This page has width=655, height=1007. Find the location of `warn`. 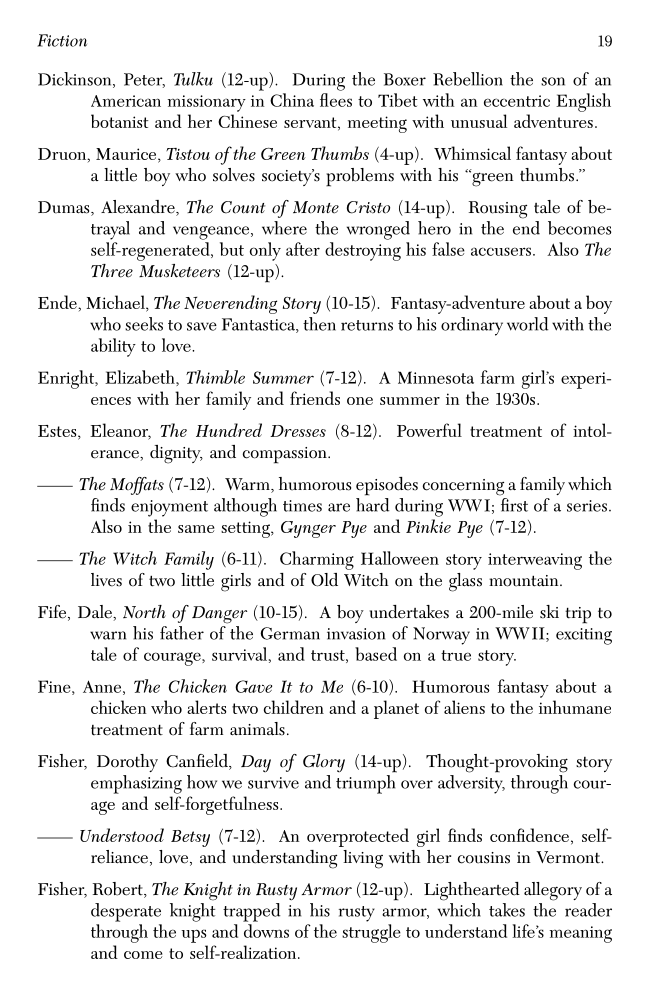

warn is located at coordinates (108, 635).
